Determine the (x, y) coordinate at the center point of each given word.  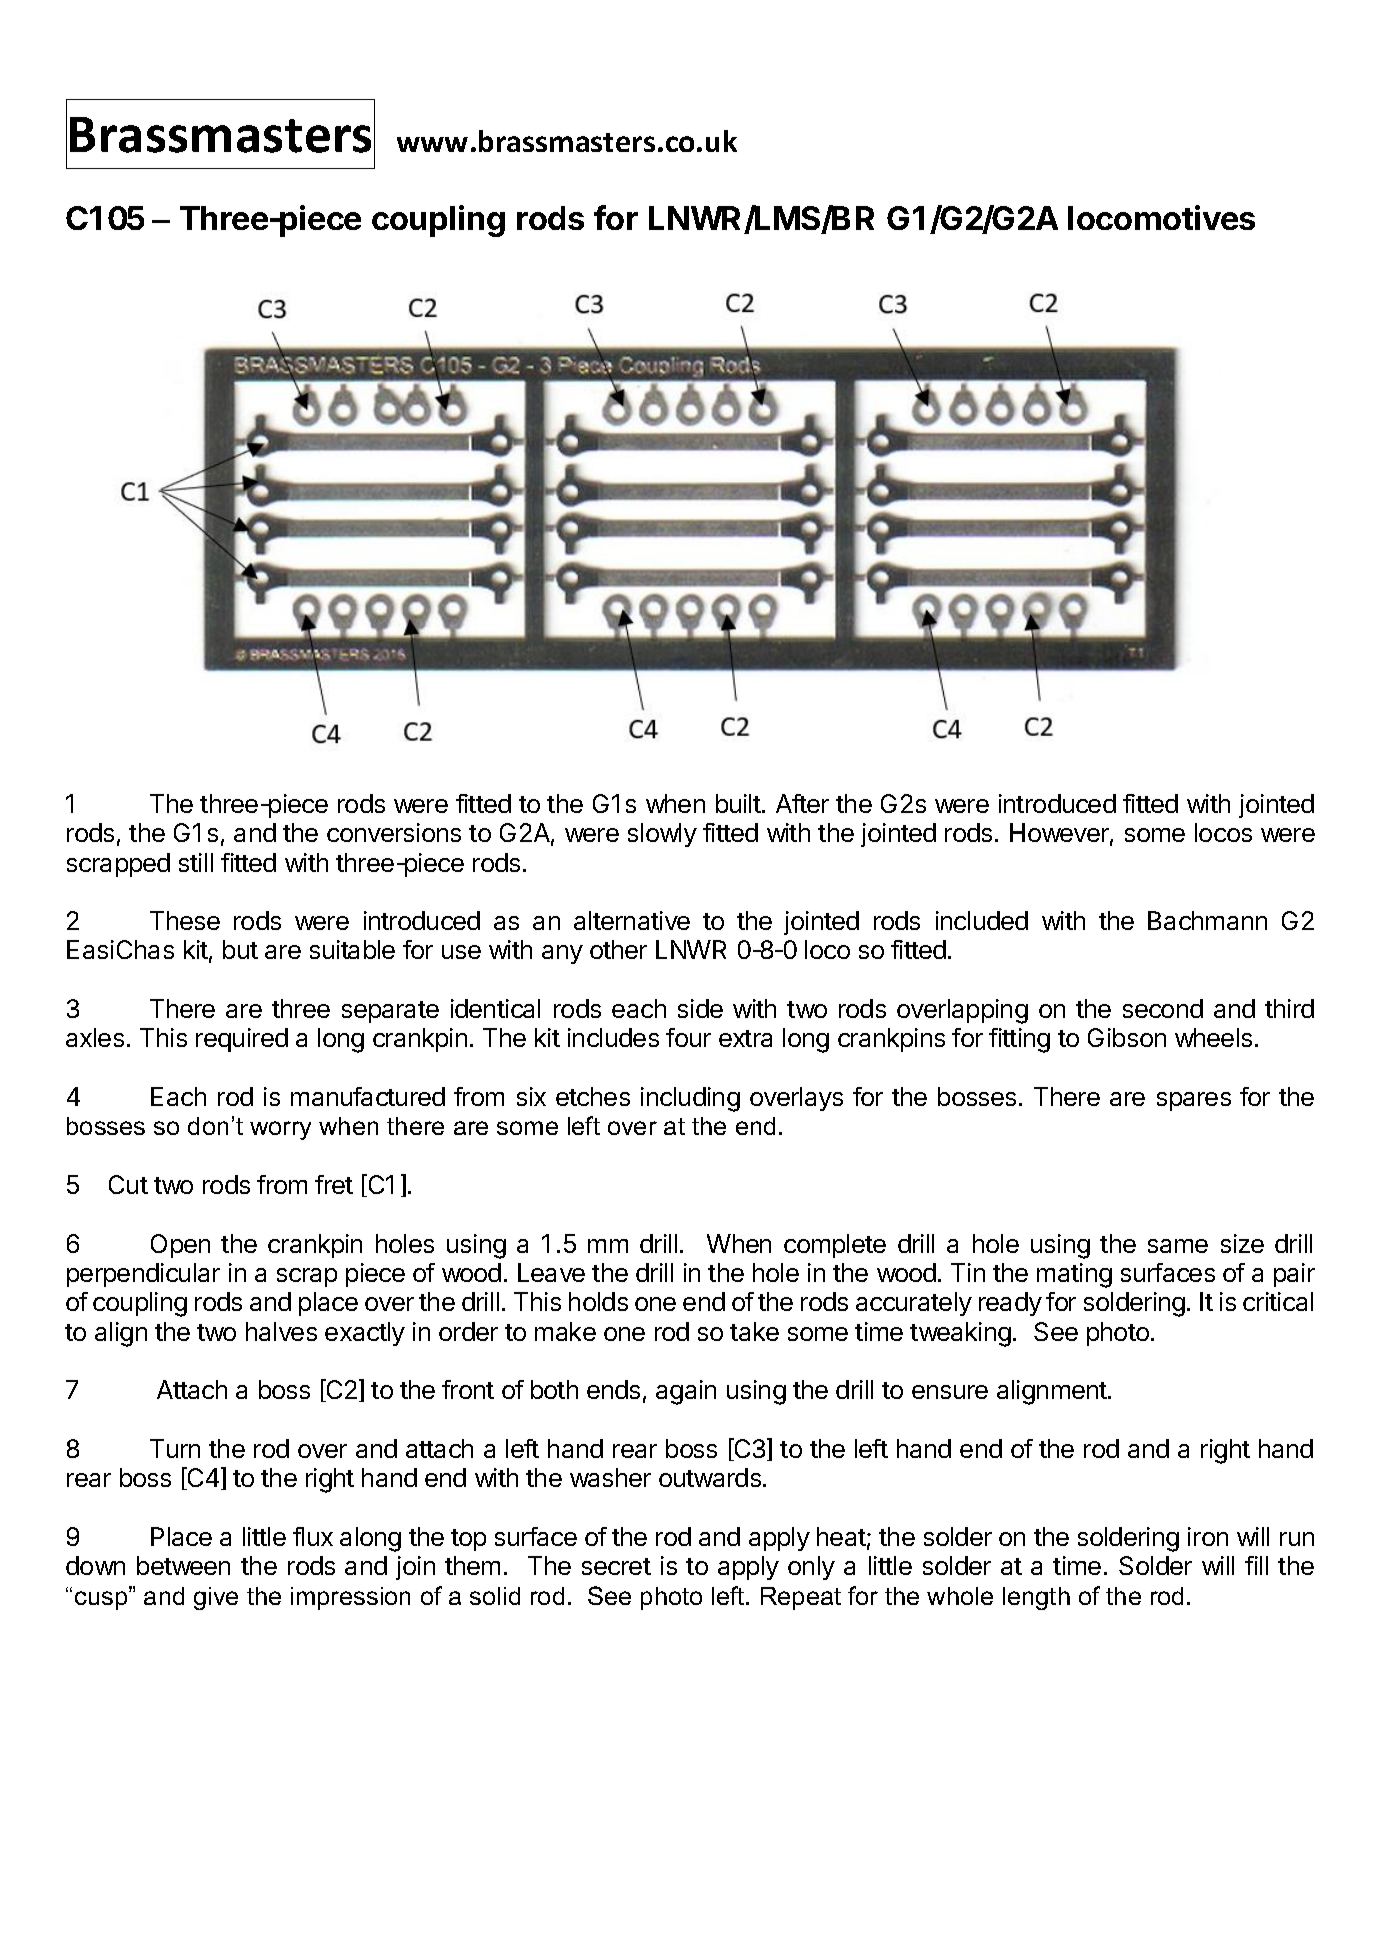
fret (334, 1184)
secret (616, 1566)
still (196, 862)
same (1178, 1246)
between (183, 1565)
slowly (662, 835)
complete (835, 1246)
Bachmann (1207, 920)
